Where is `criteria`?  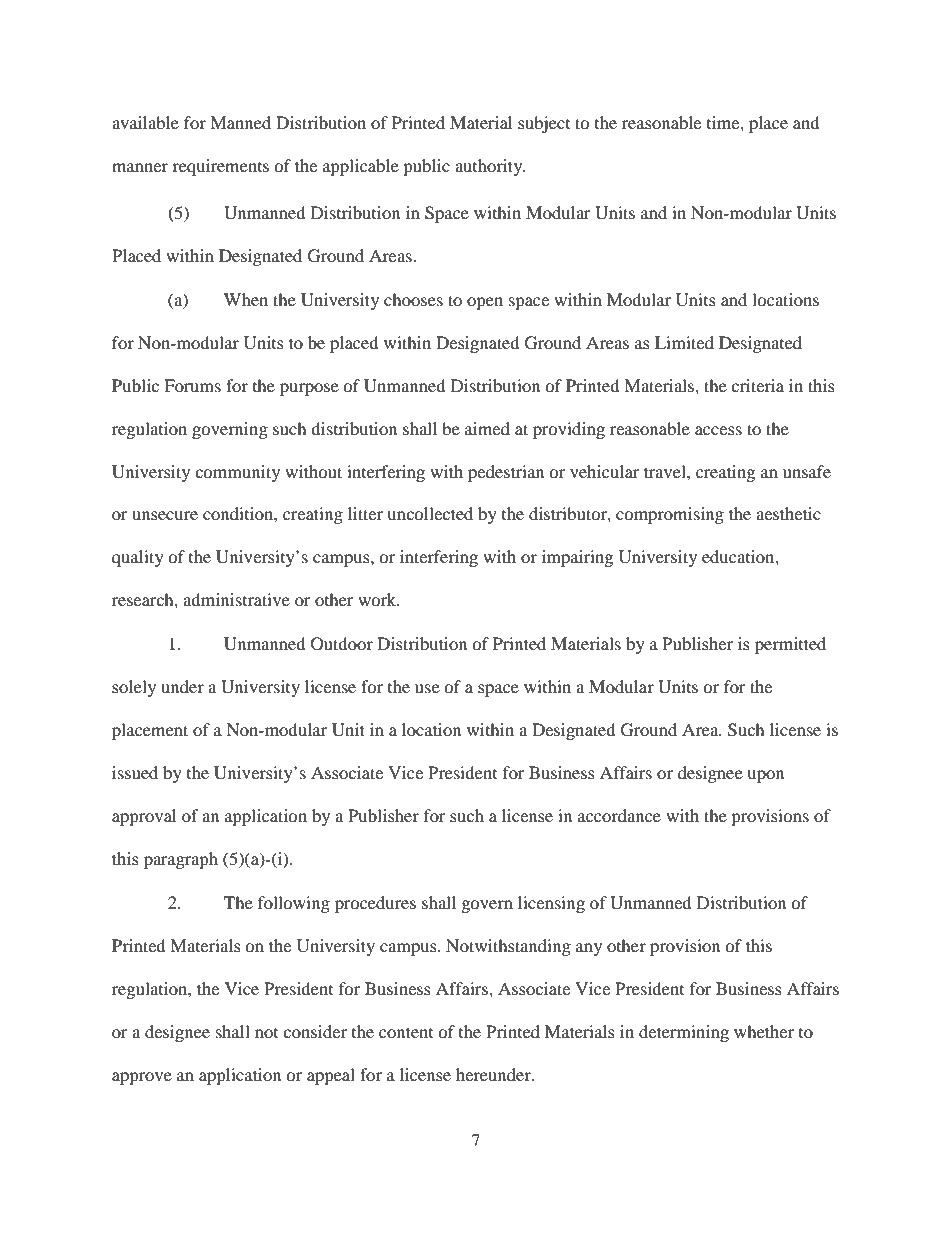
criteria is located at coordinates (757, 385).
